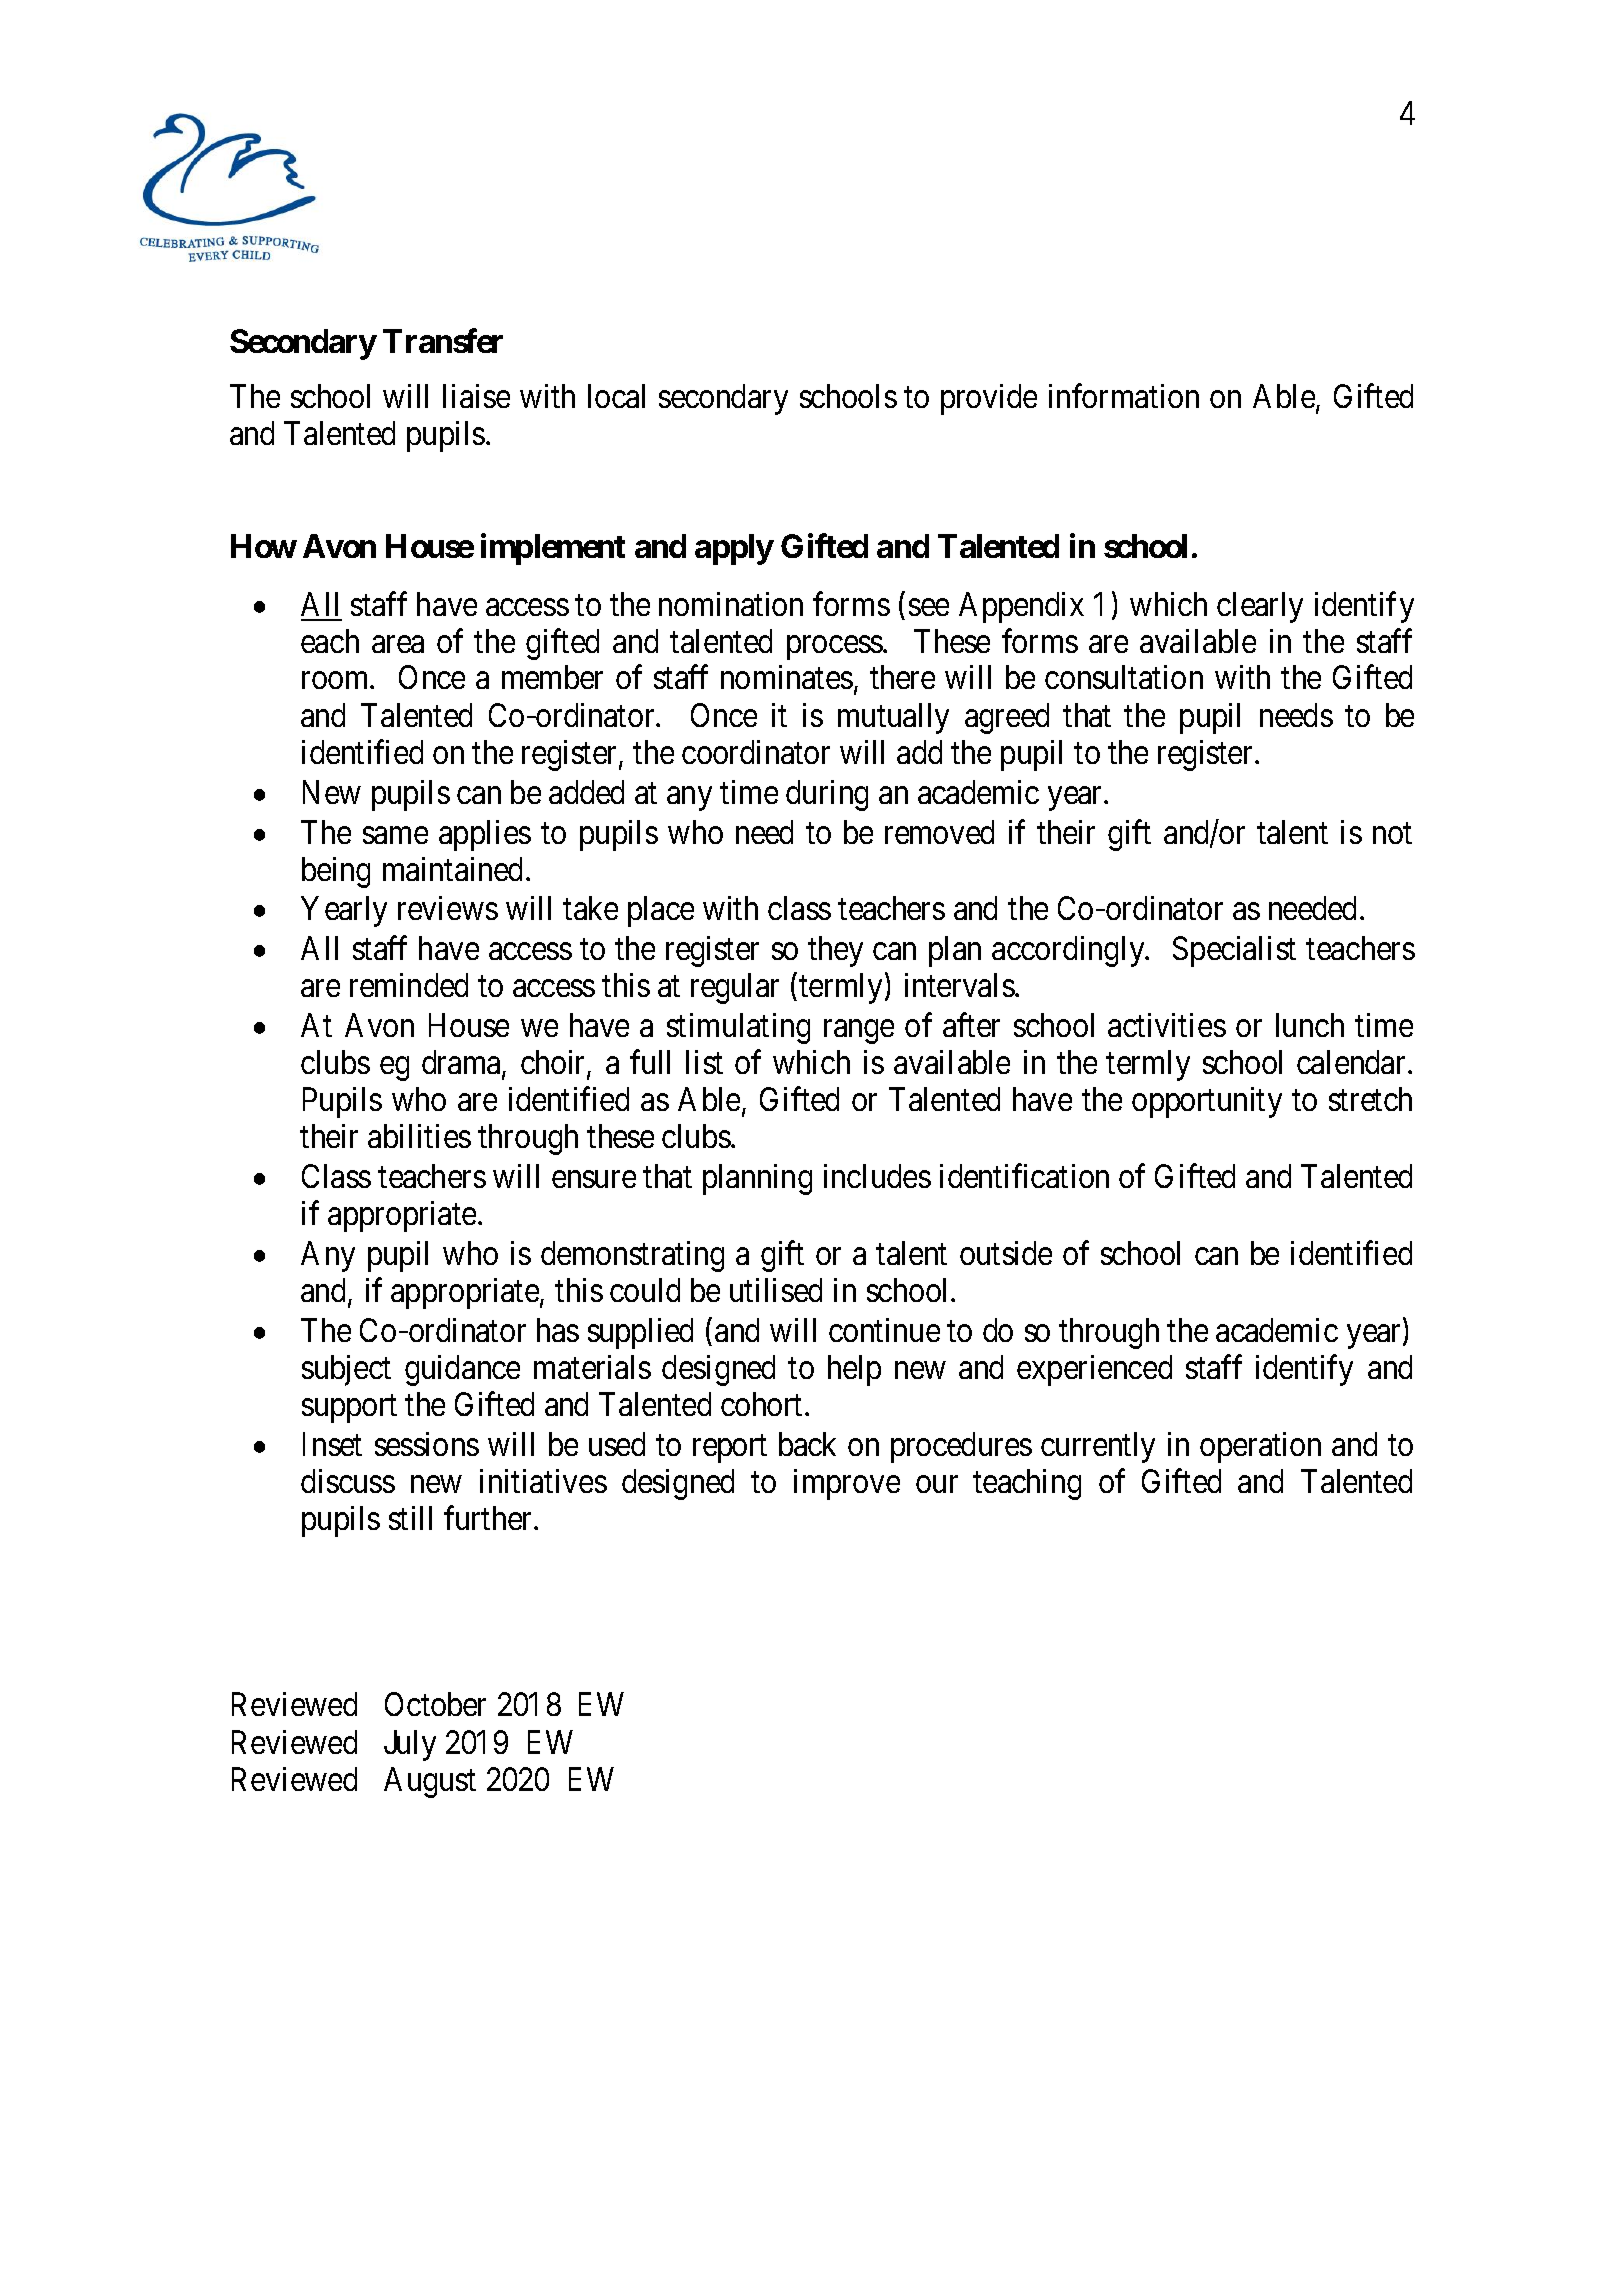 The image size is (1606, 2272). I want to click on member, so click(552, 677).
